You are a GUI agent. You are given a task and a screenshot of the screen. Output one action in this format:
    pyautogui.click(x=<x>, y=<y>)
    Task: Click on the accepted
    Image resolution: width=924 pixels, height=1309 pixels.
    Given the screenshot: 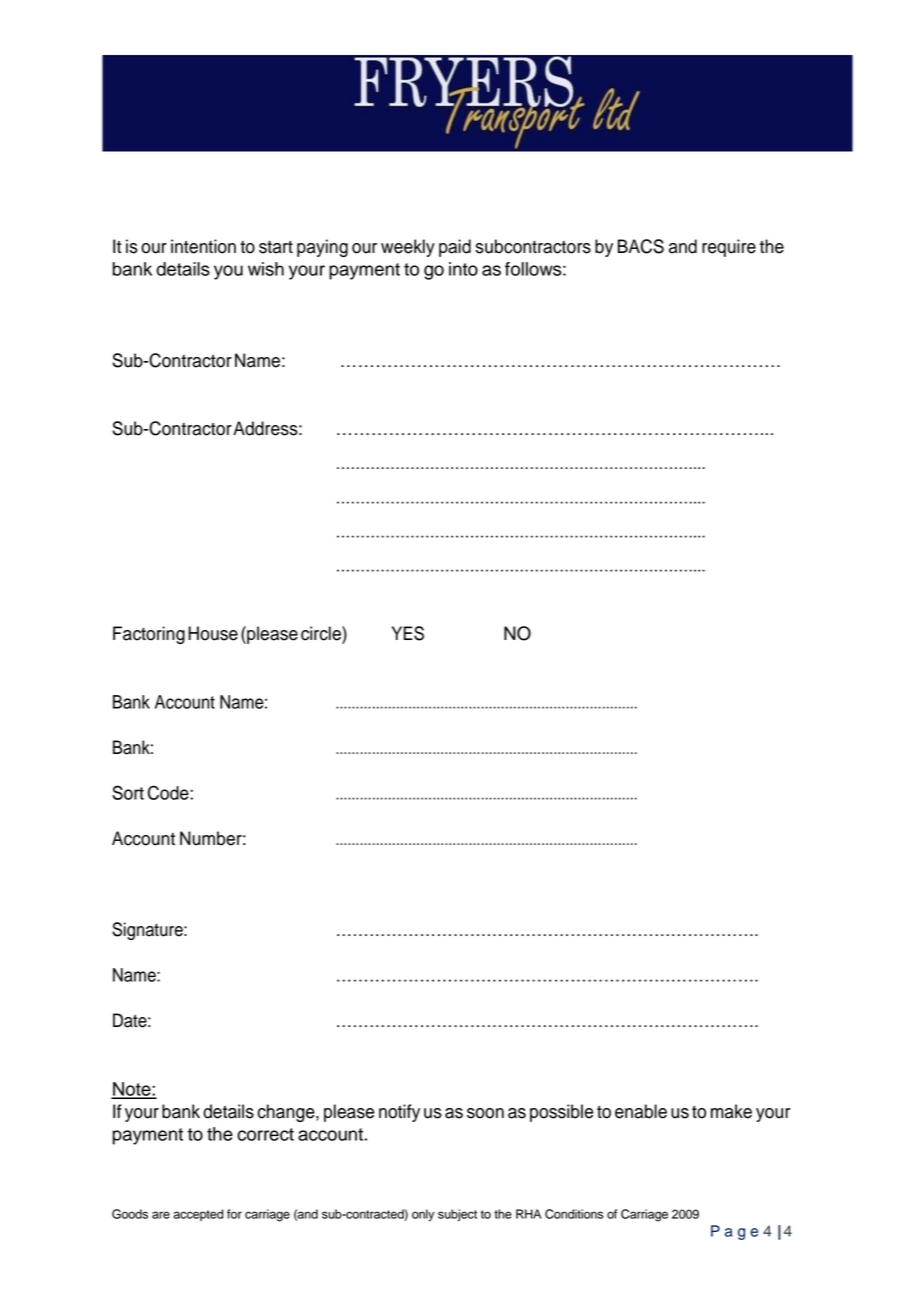 What is the action you would take?
    pyautogui.click(x=198, y=1215)
